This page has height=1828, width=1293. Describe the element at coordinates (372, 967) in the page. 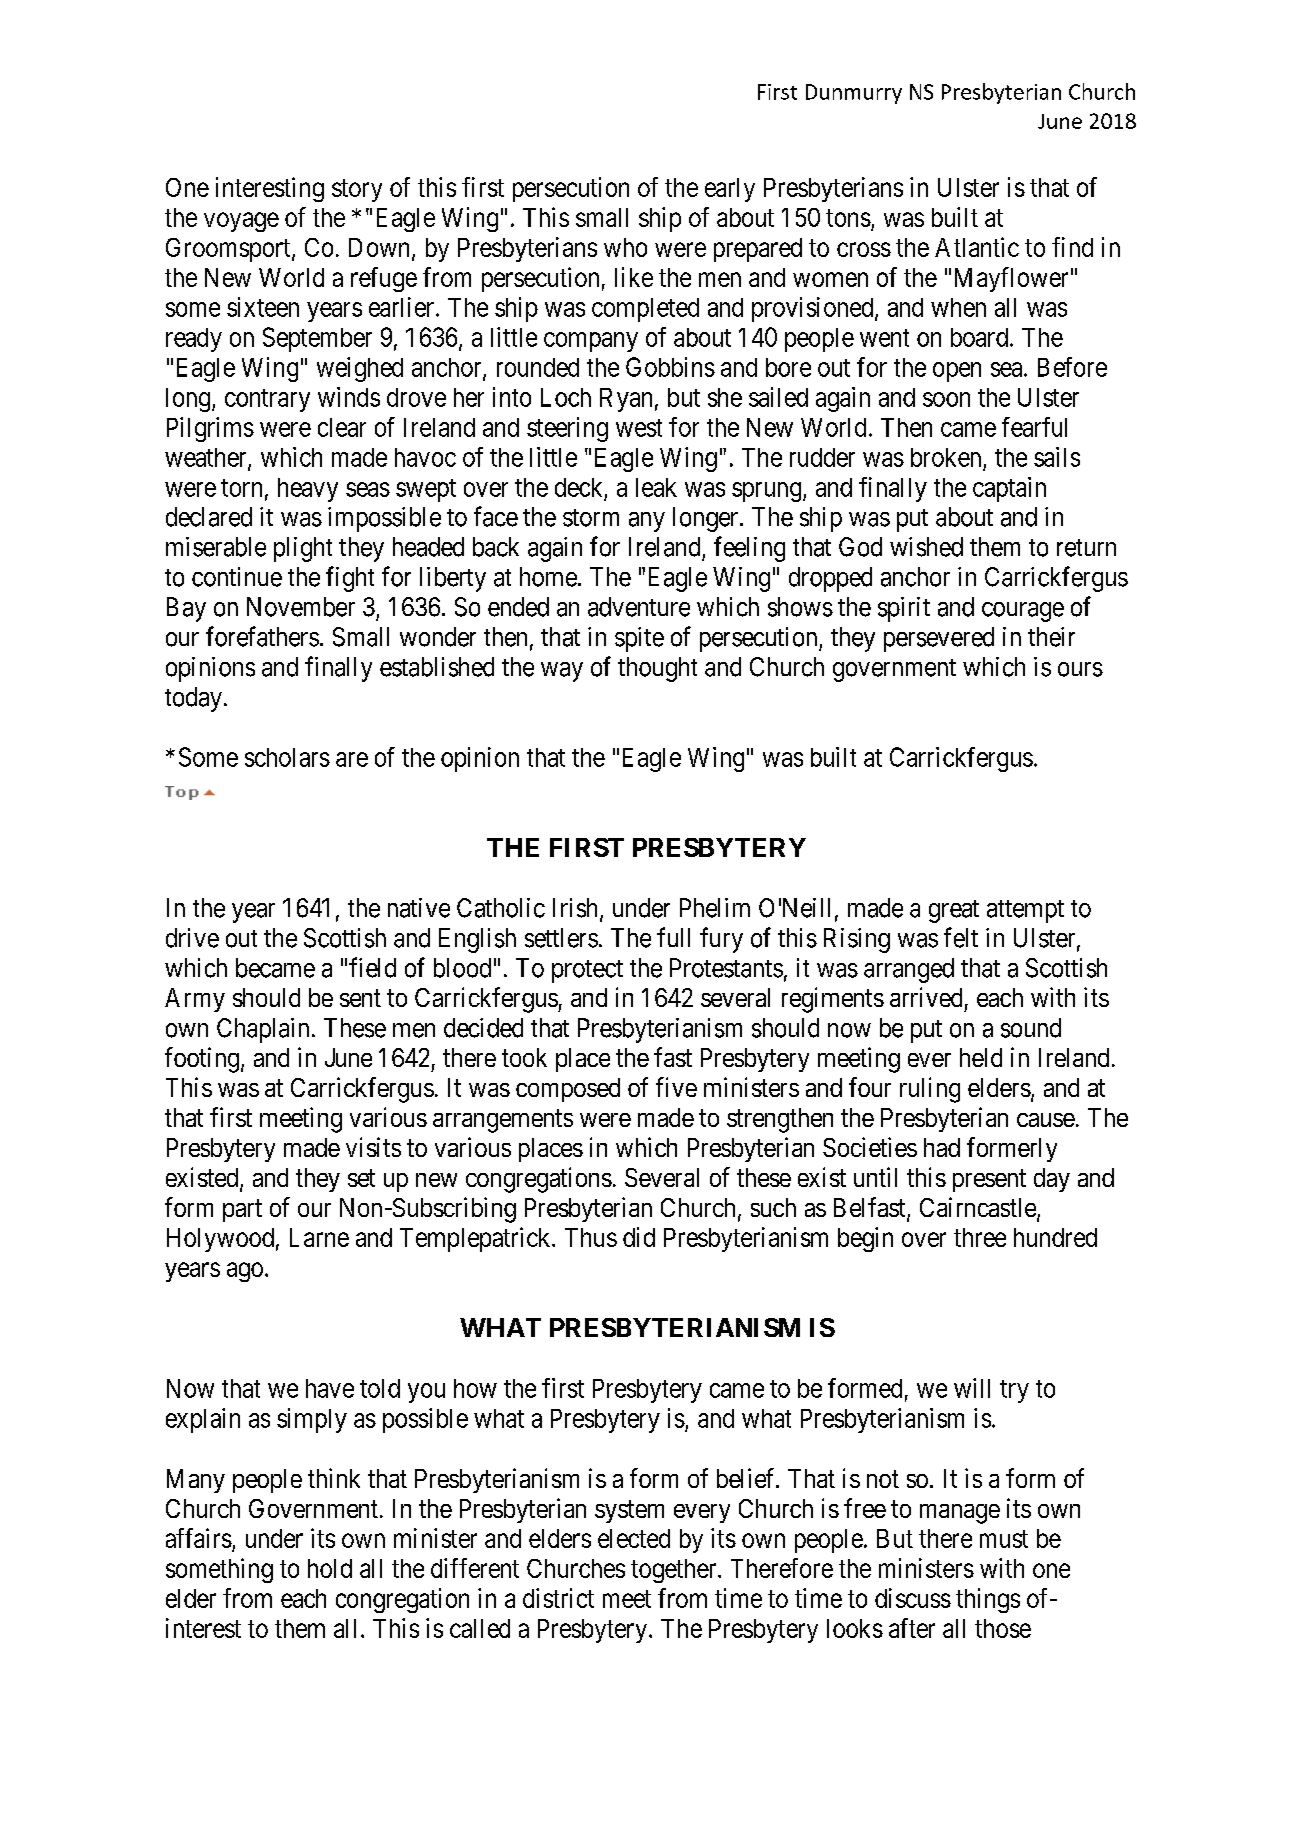

I see `field` at that location.
